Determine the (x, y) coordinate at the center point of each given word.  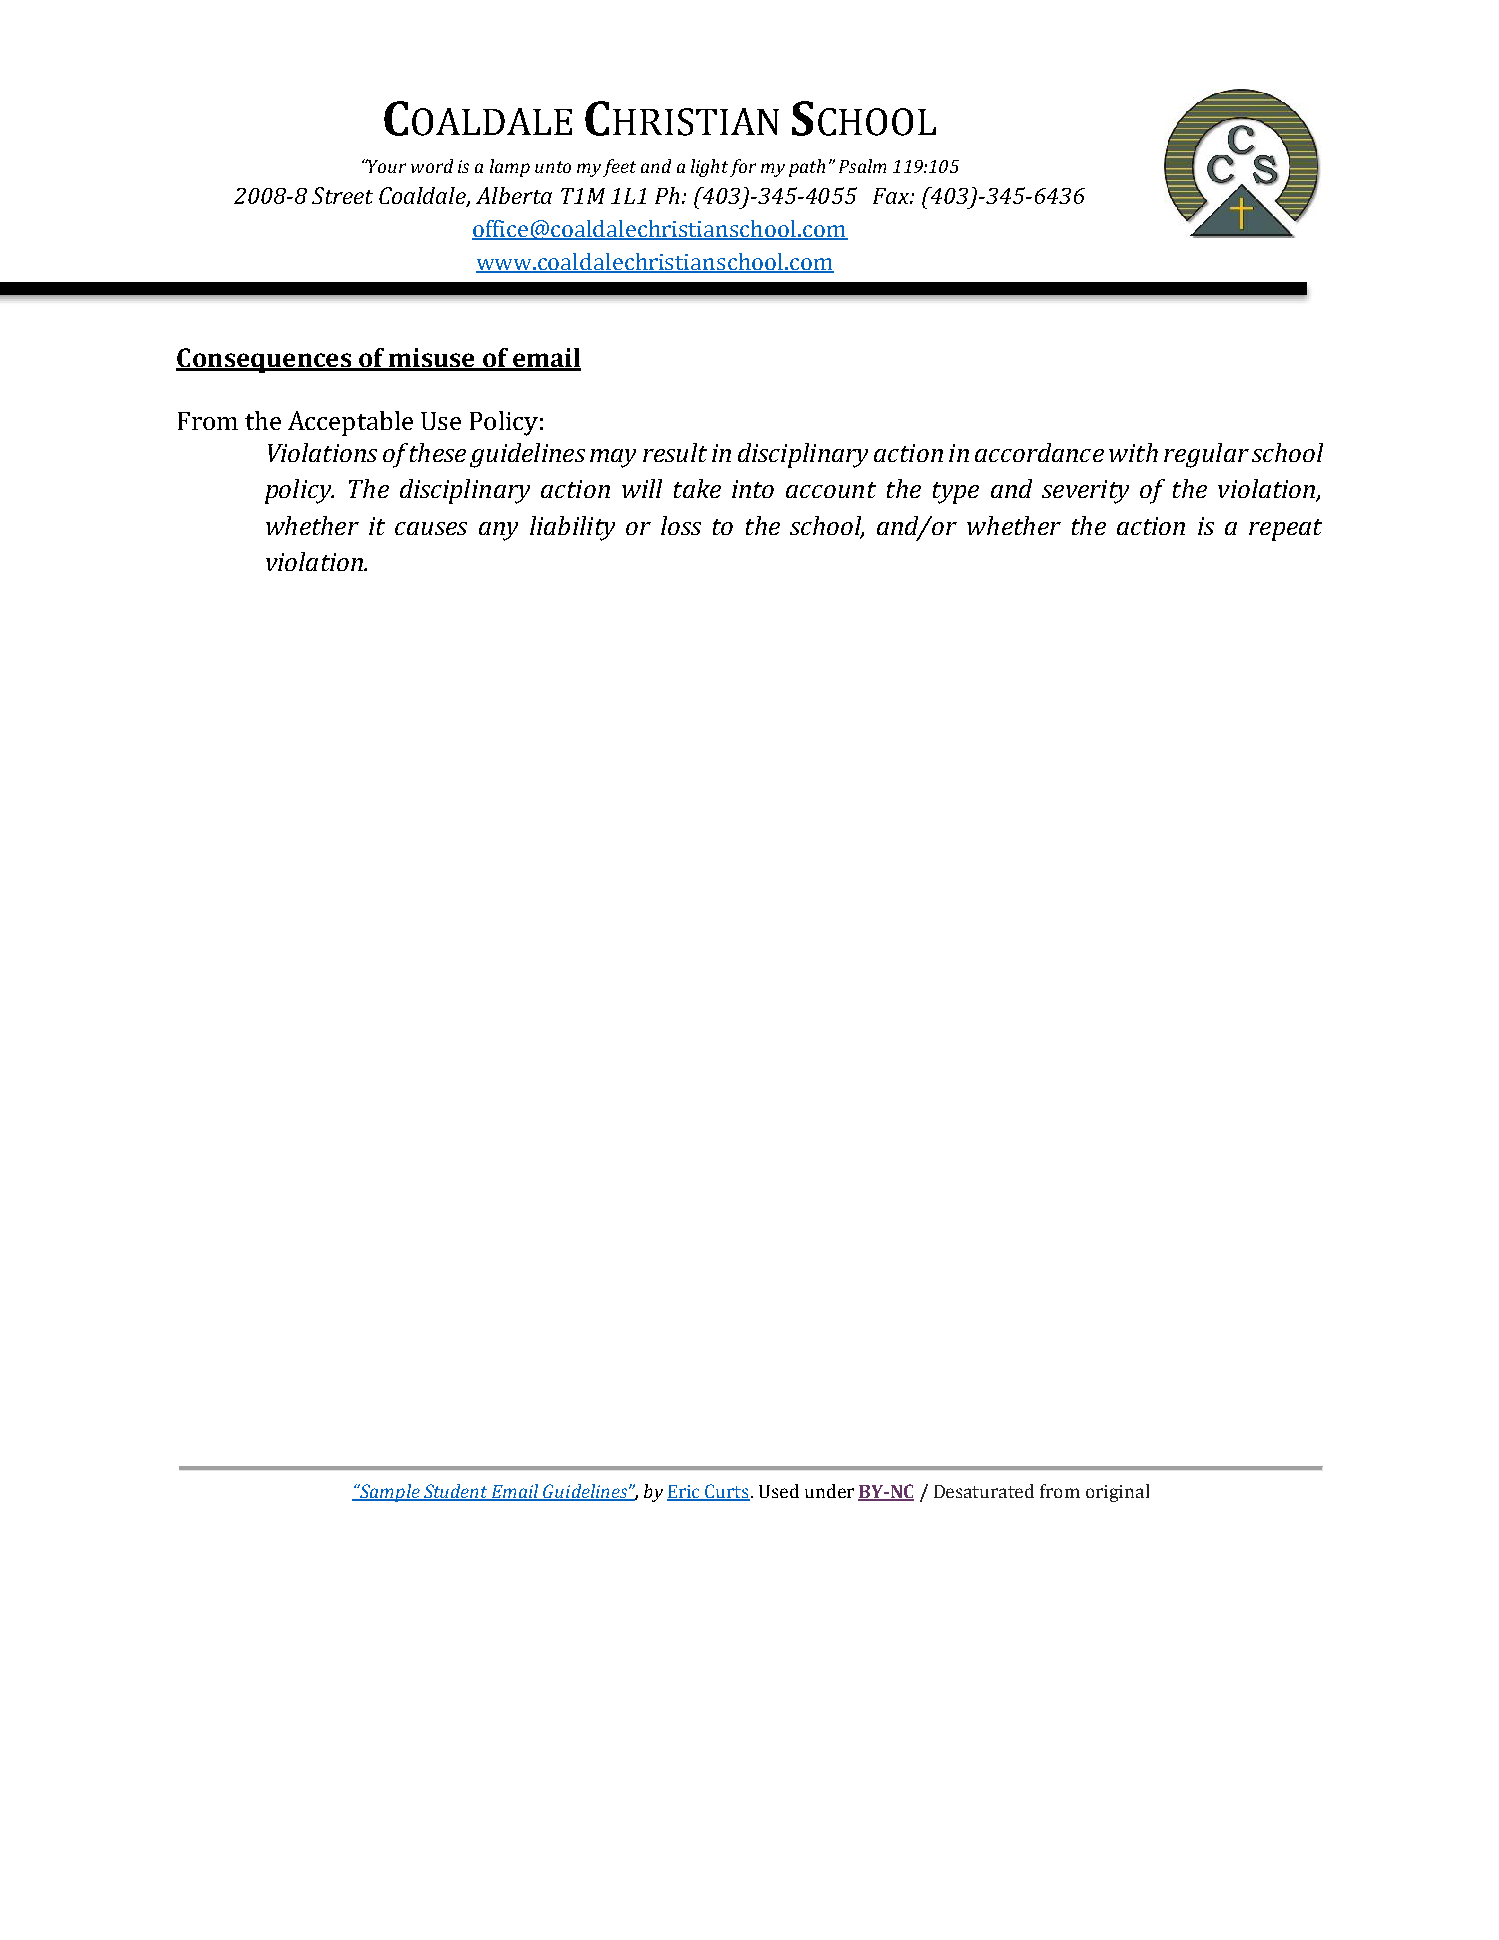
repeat (1285, 530)
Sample (389, 1493)
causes (431, 528)
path (807, 168)
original (1117, 1493)
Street (342, 195)
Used (779, 1491)
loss (681, 525)
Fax (892, 196)
